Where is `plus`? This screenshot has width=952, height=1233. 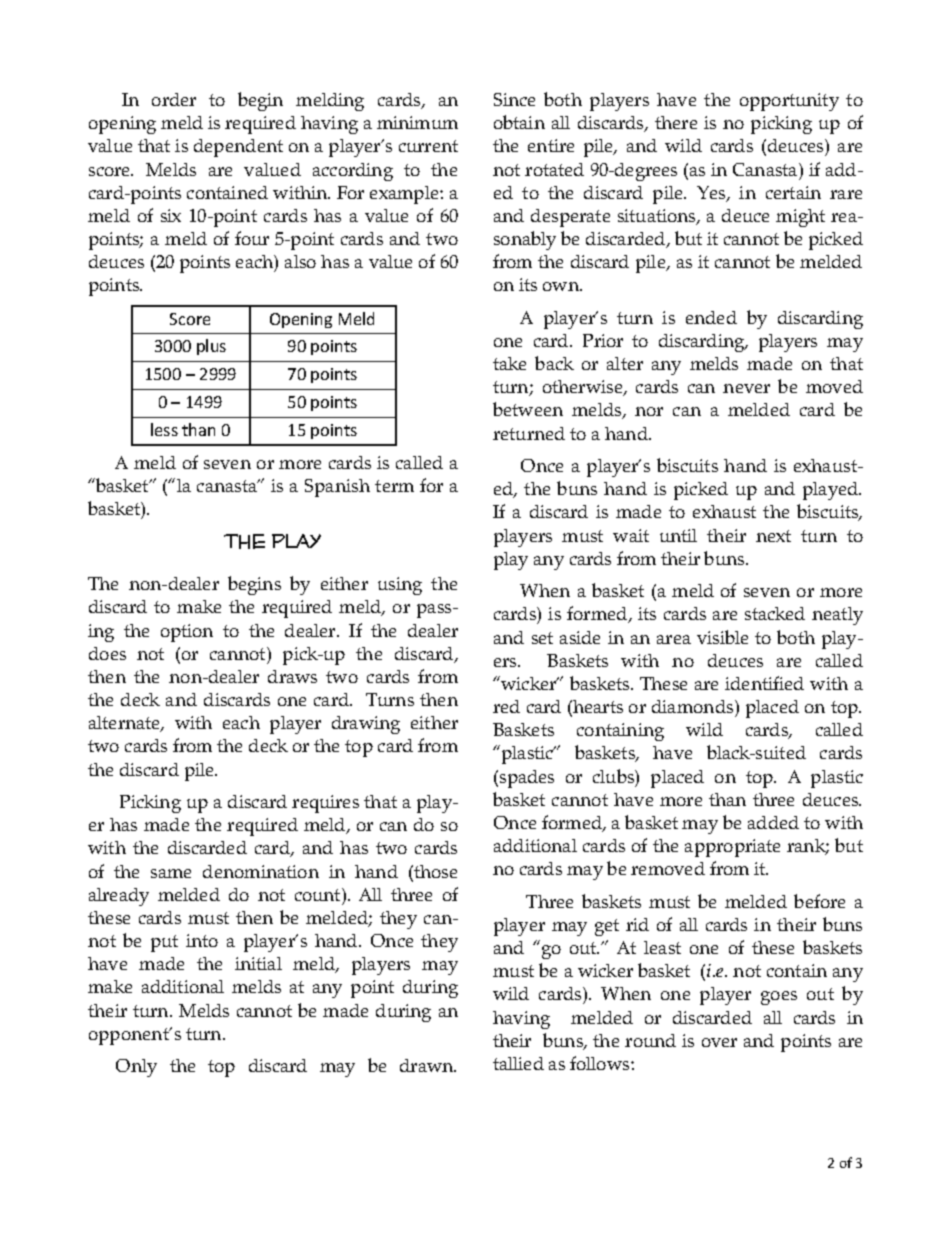 plus is located at coordinates (211, 347).
